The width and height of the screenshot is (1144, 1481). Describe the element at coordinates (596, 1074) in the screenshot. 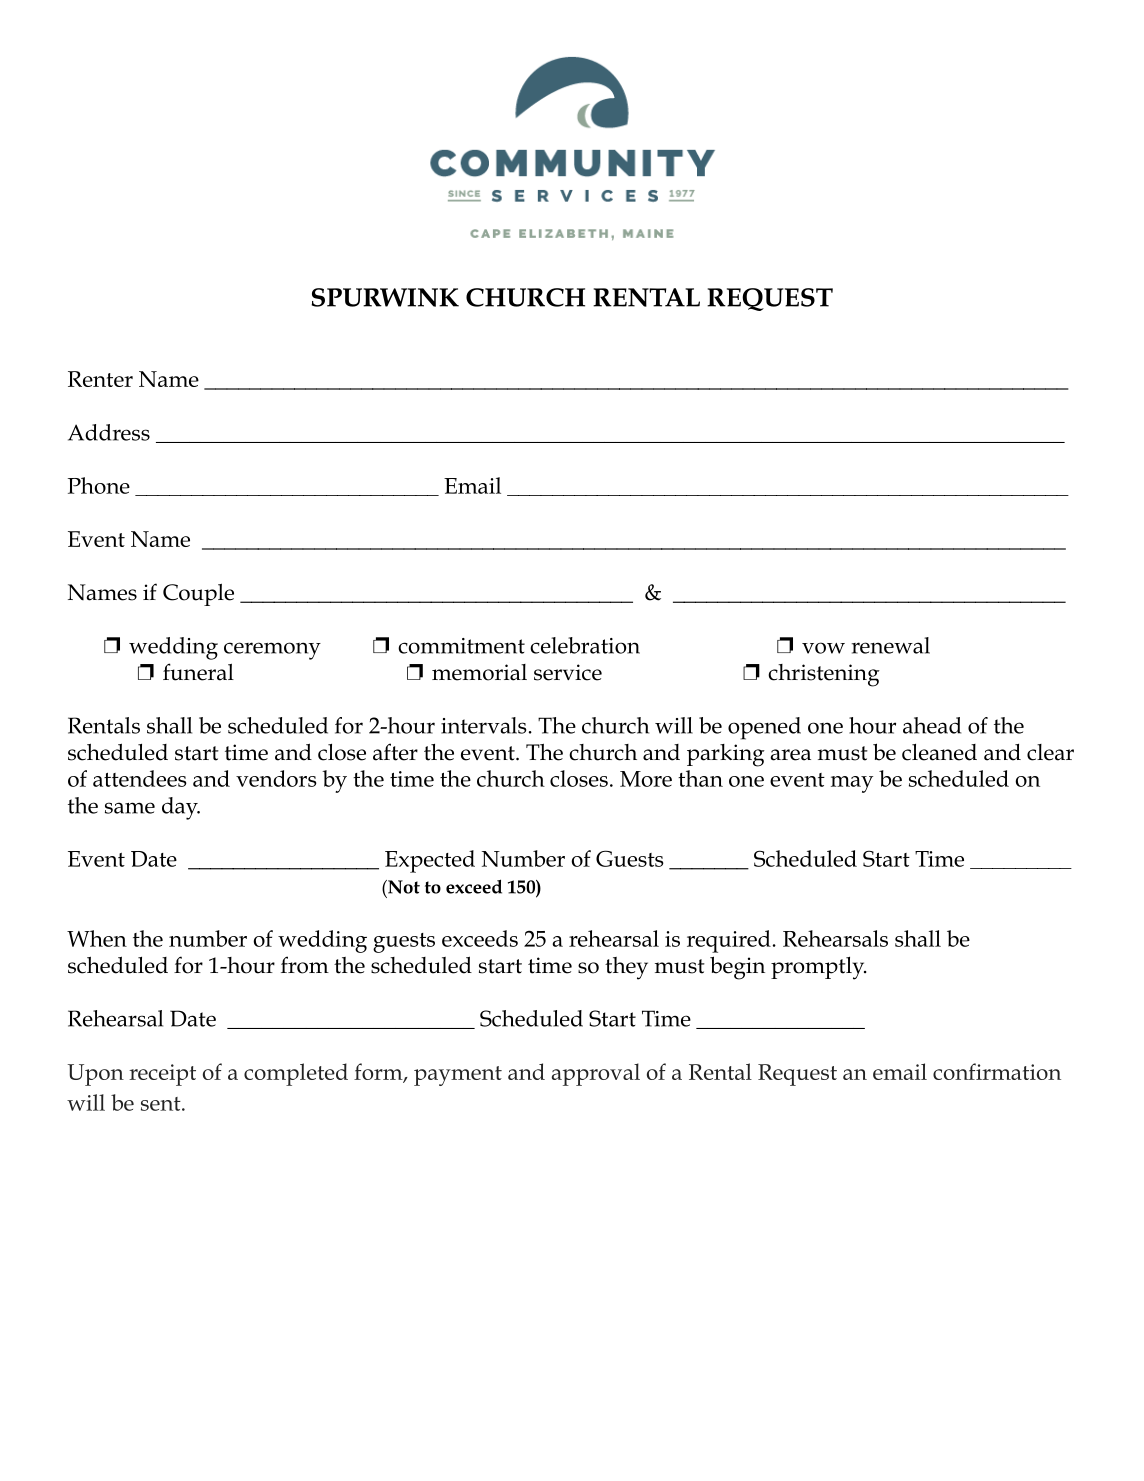

I see `approval` at that location.
